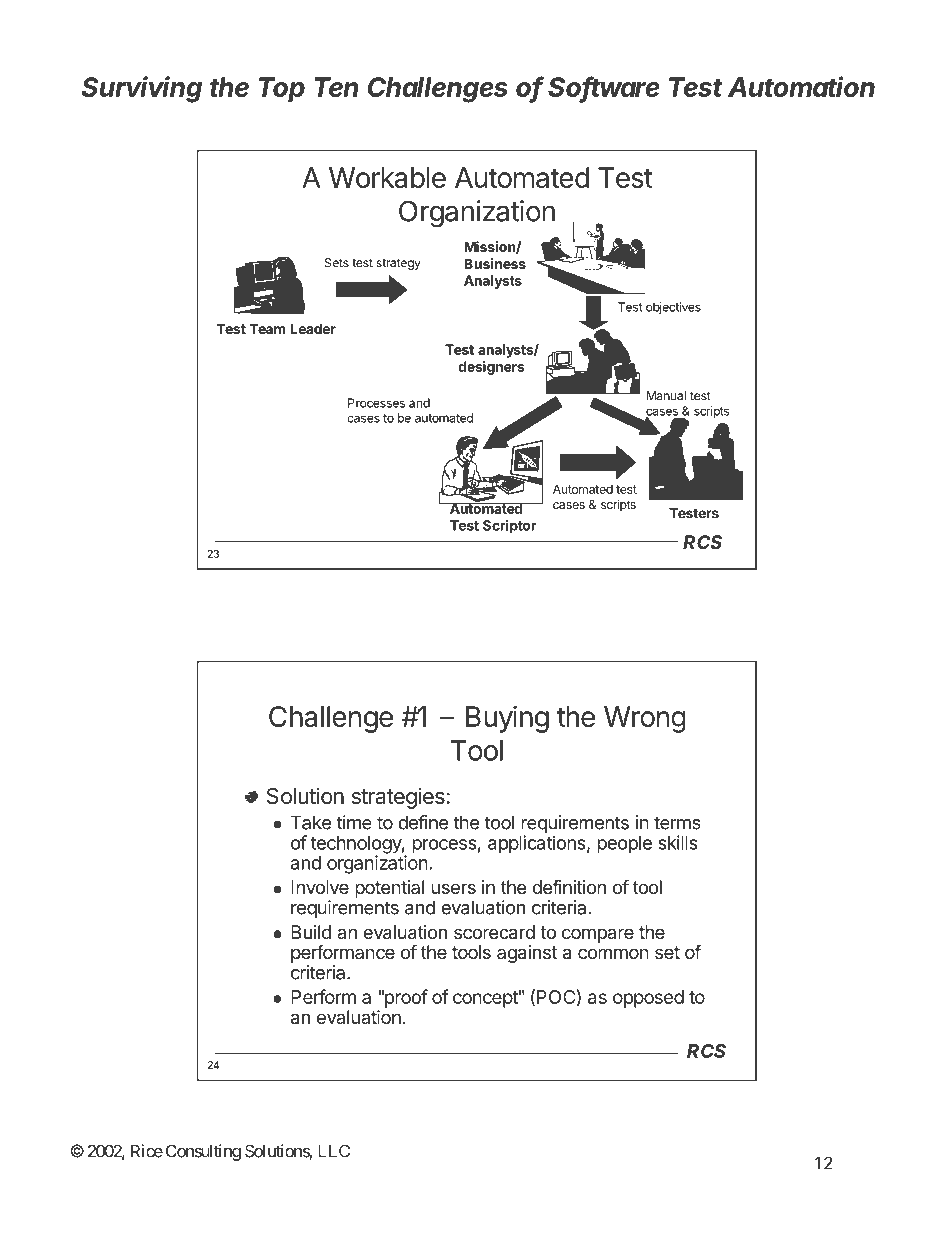 This screenshot has height=1233, width=952. Describe the element at coordinates (387, 177) in the screenshot. I see `Workable` at that location.
